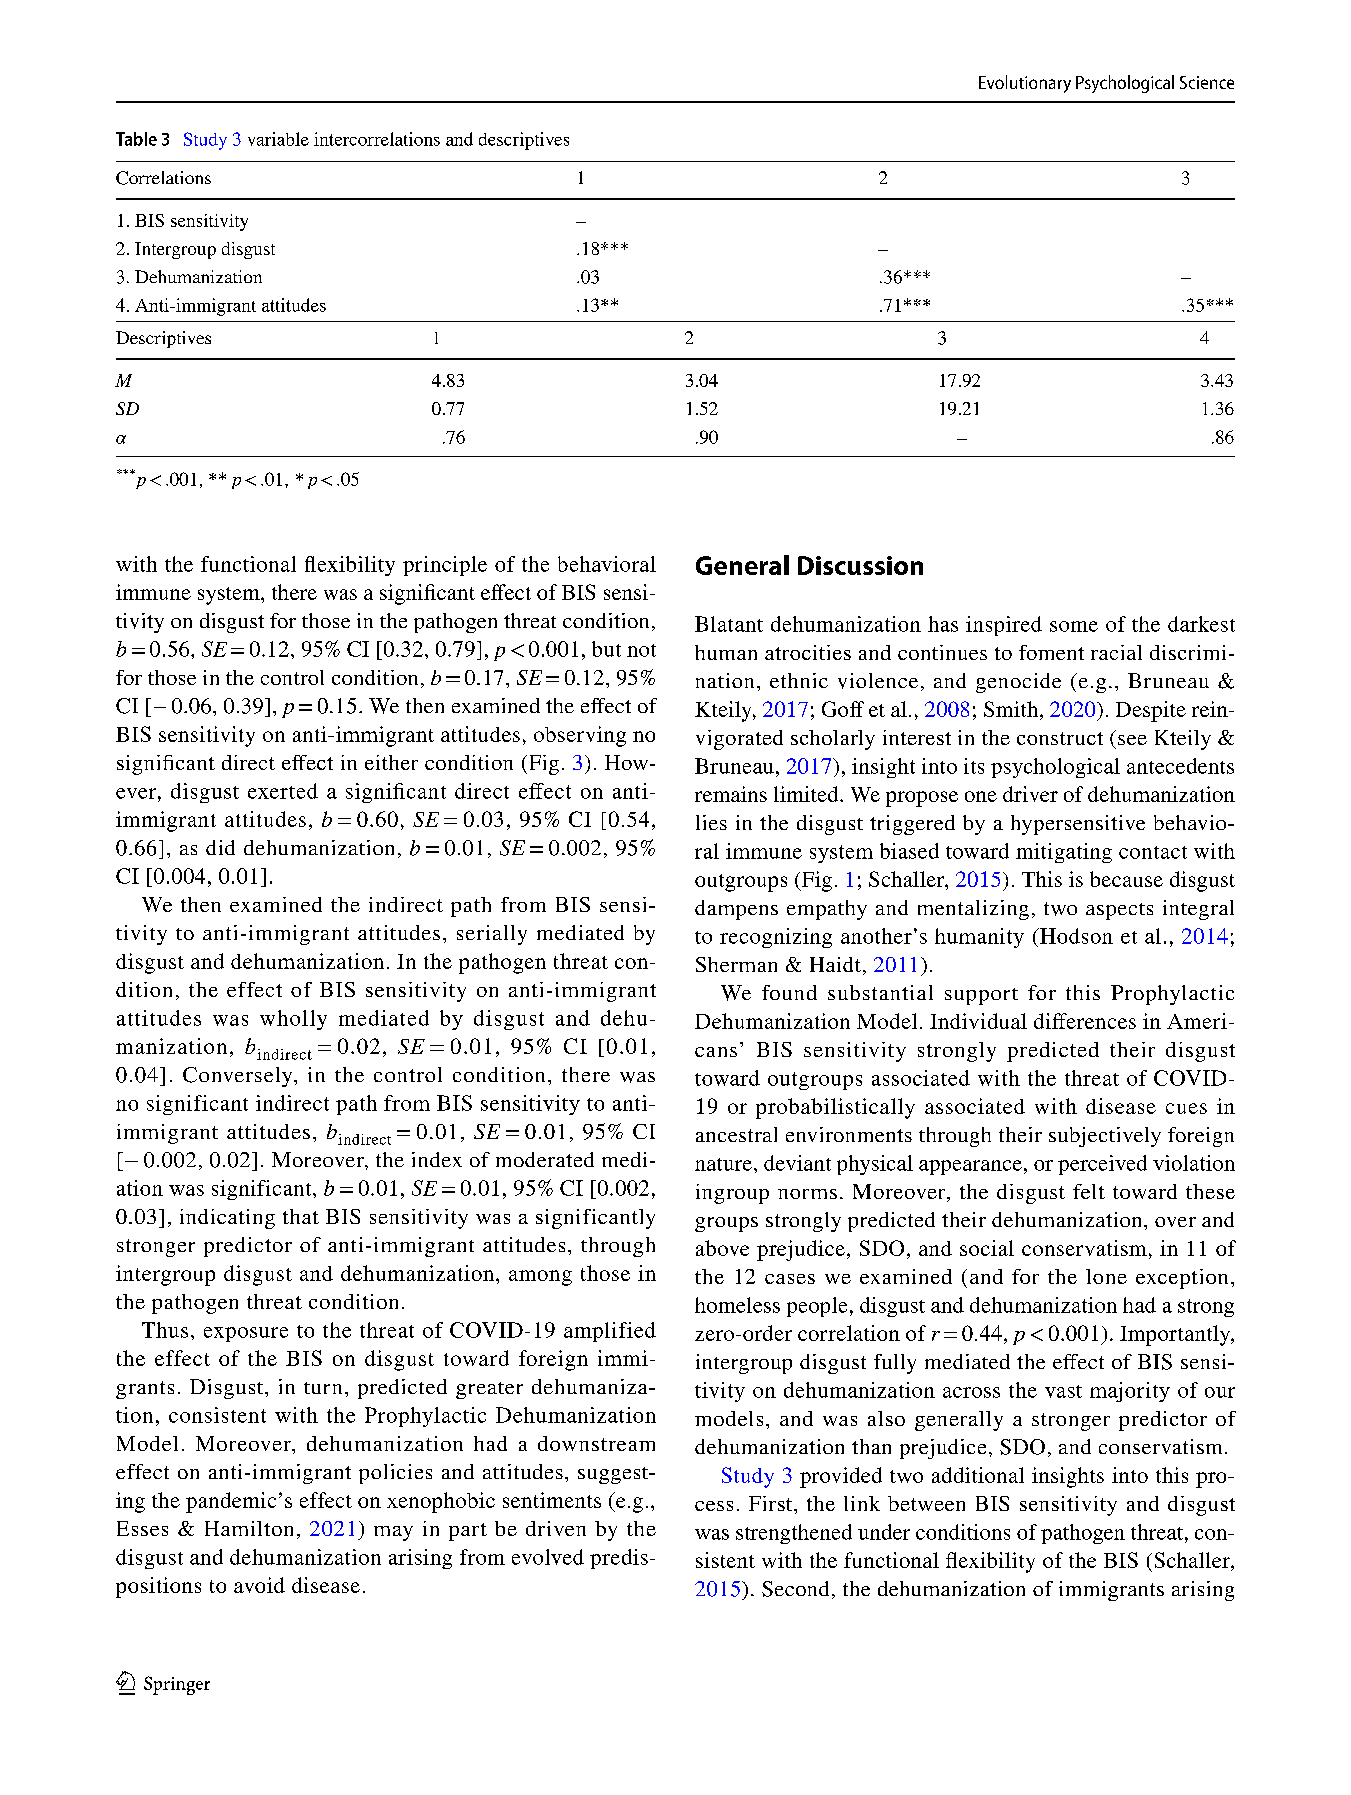 The width and height of the page is (1351, 1795). What do you see at coordinates (249, 1528) in the page?
I see `Hamilton` at bounding box center [249, 1528].
